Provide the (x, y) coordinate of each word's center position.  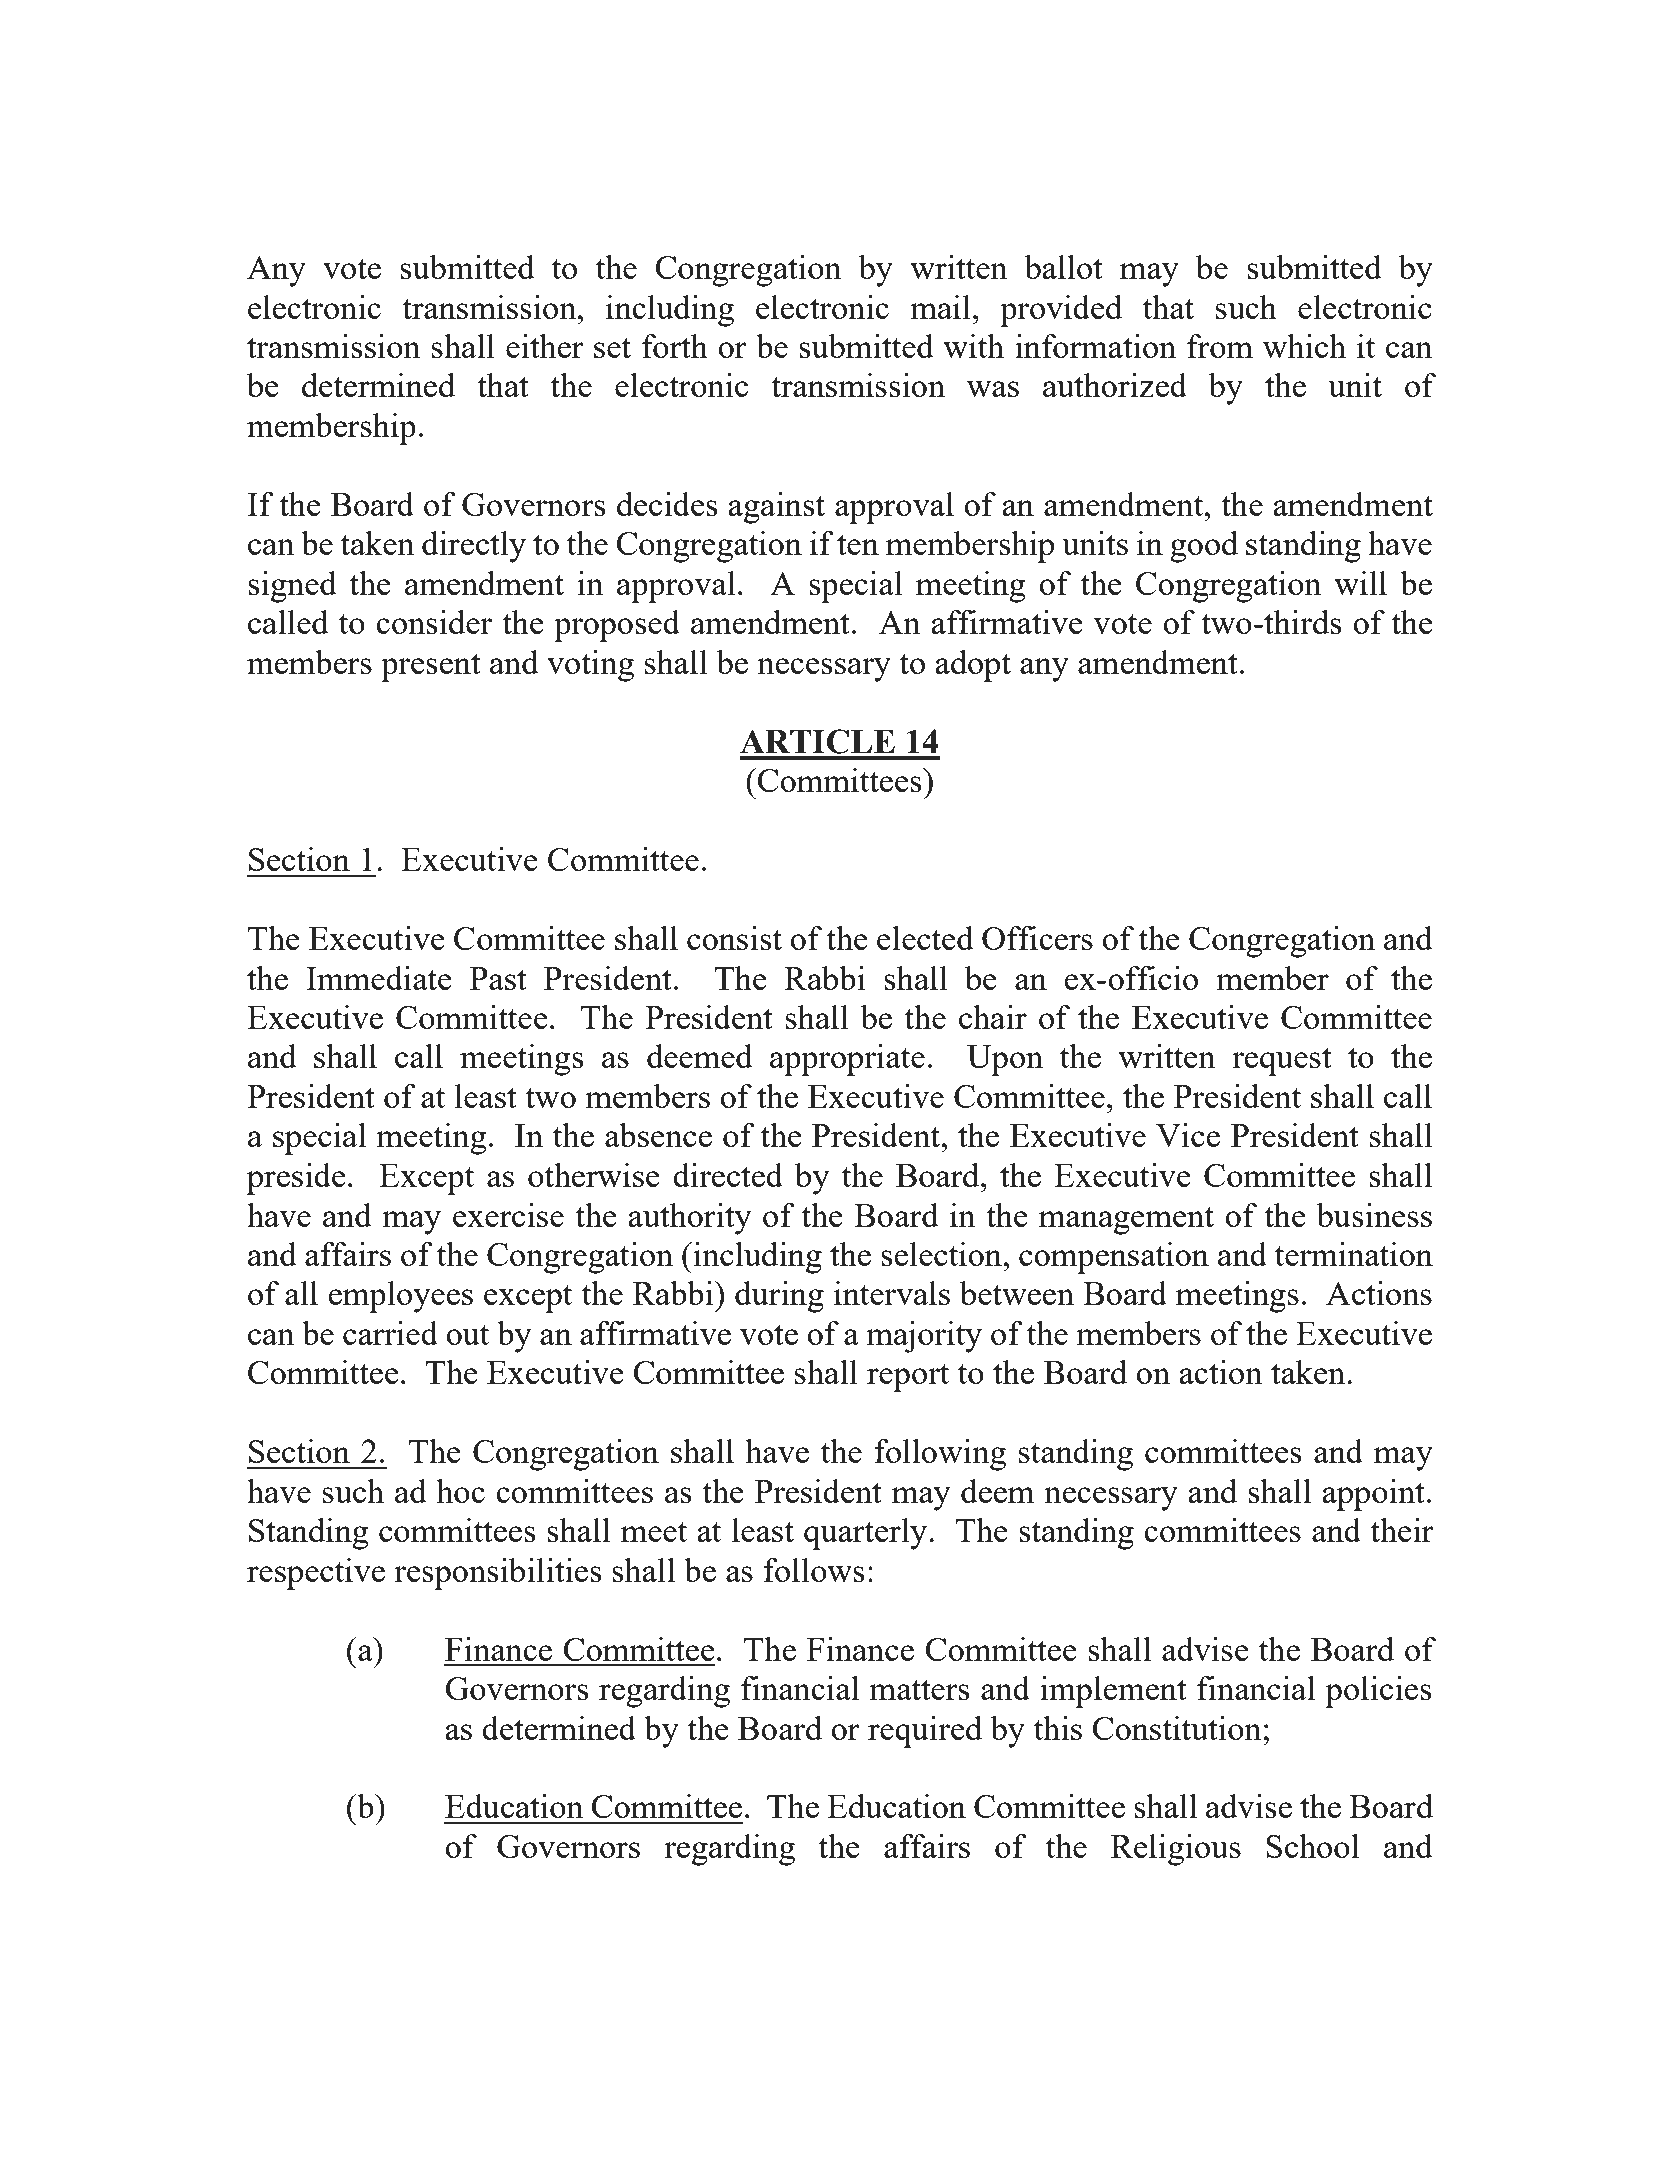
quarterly (867, 1534)
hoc (460, 1491)
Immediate (379, 978)
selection (942, 1254)
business (1374, 1215)
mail (940, 307)
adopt (973, 666)
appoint (1373, 1495)
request (1282, 1062)
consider (434, 622)
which (1304, 346)
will (1360, 583)
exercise (508, 1215)
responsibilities (498, 1574)
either (545, 346)
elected (925, 938)
